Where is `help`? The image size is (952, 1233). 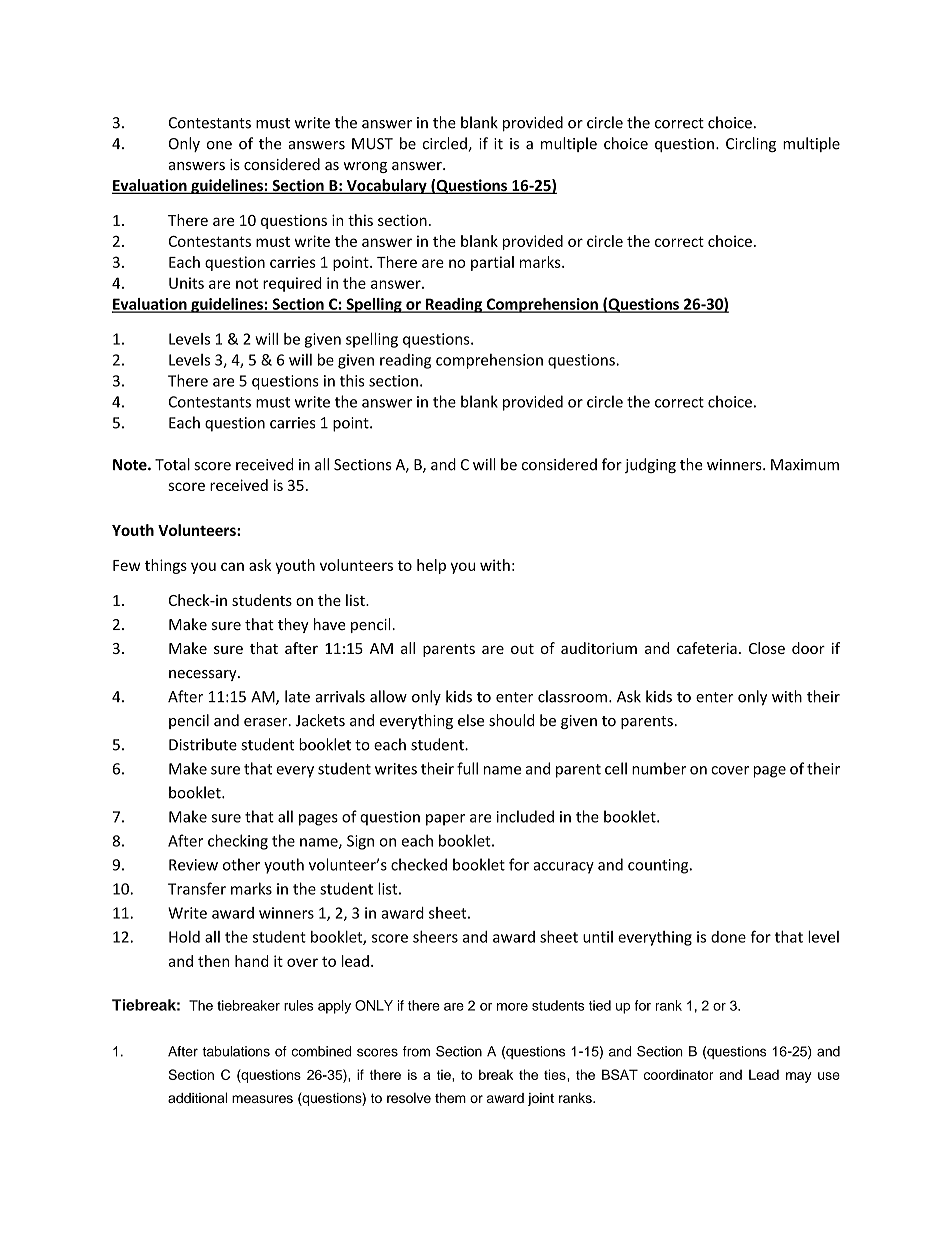
help is located at coordinates (431, 566).
